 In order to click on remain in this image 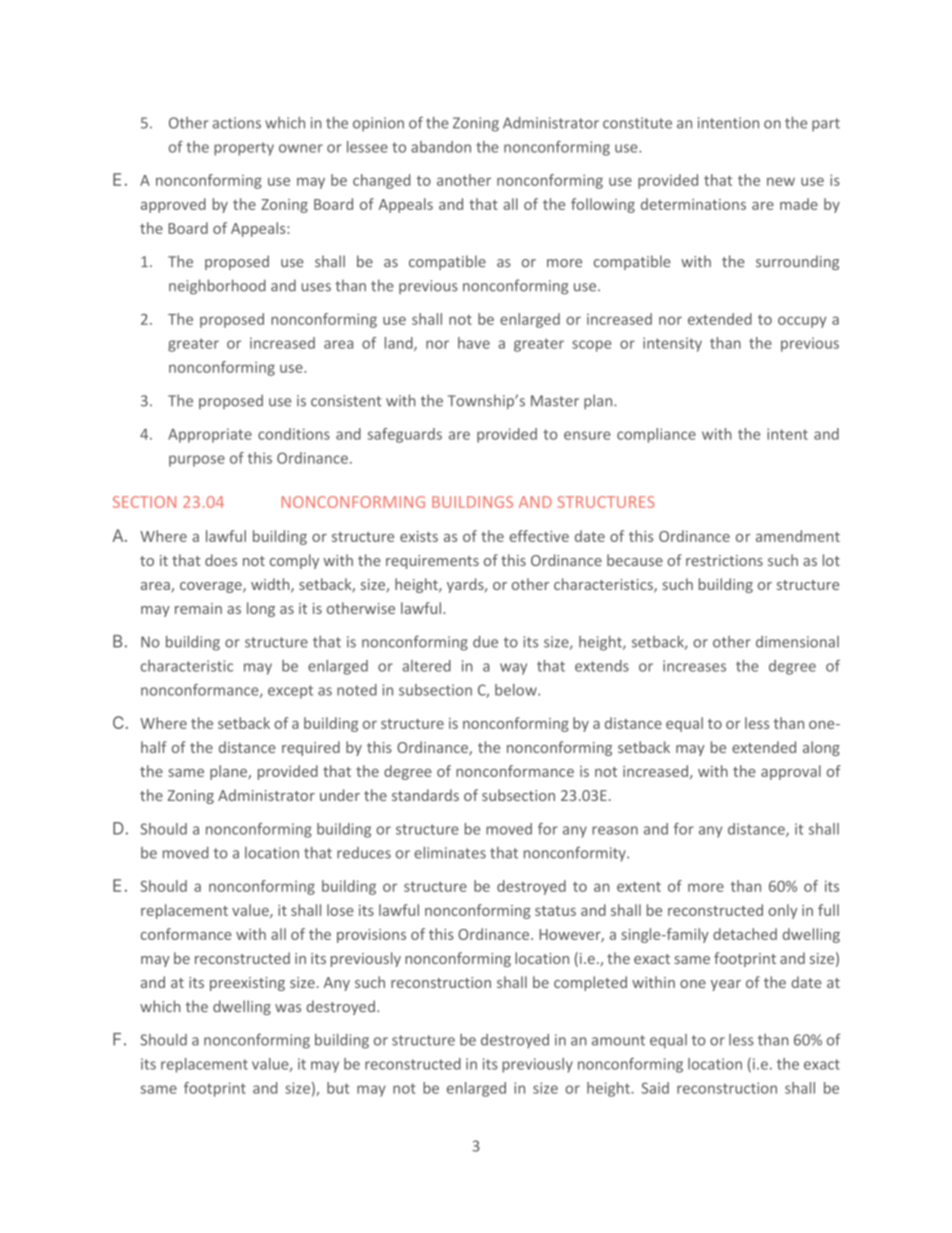, I will do `click(198, 608)`.
